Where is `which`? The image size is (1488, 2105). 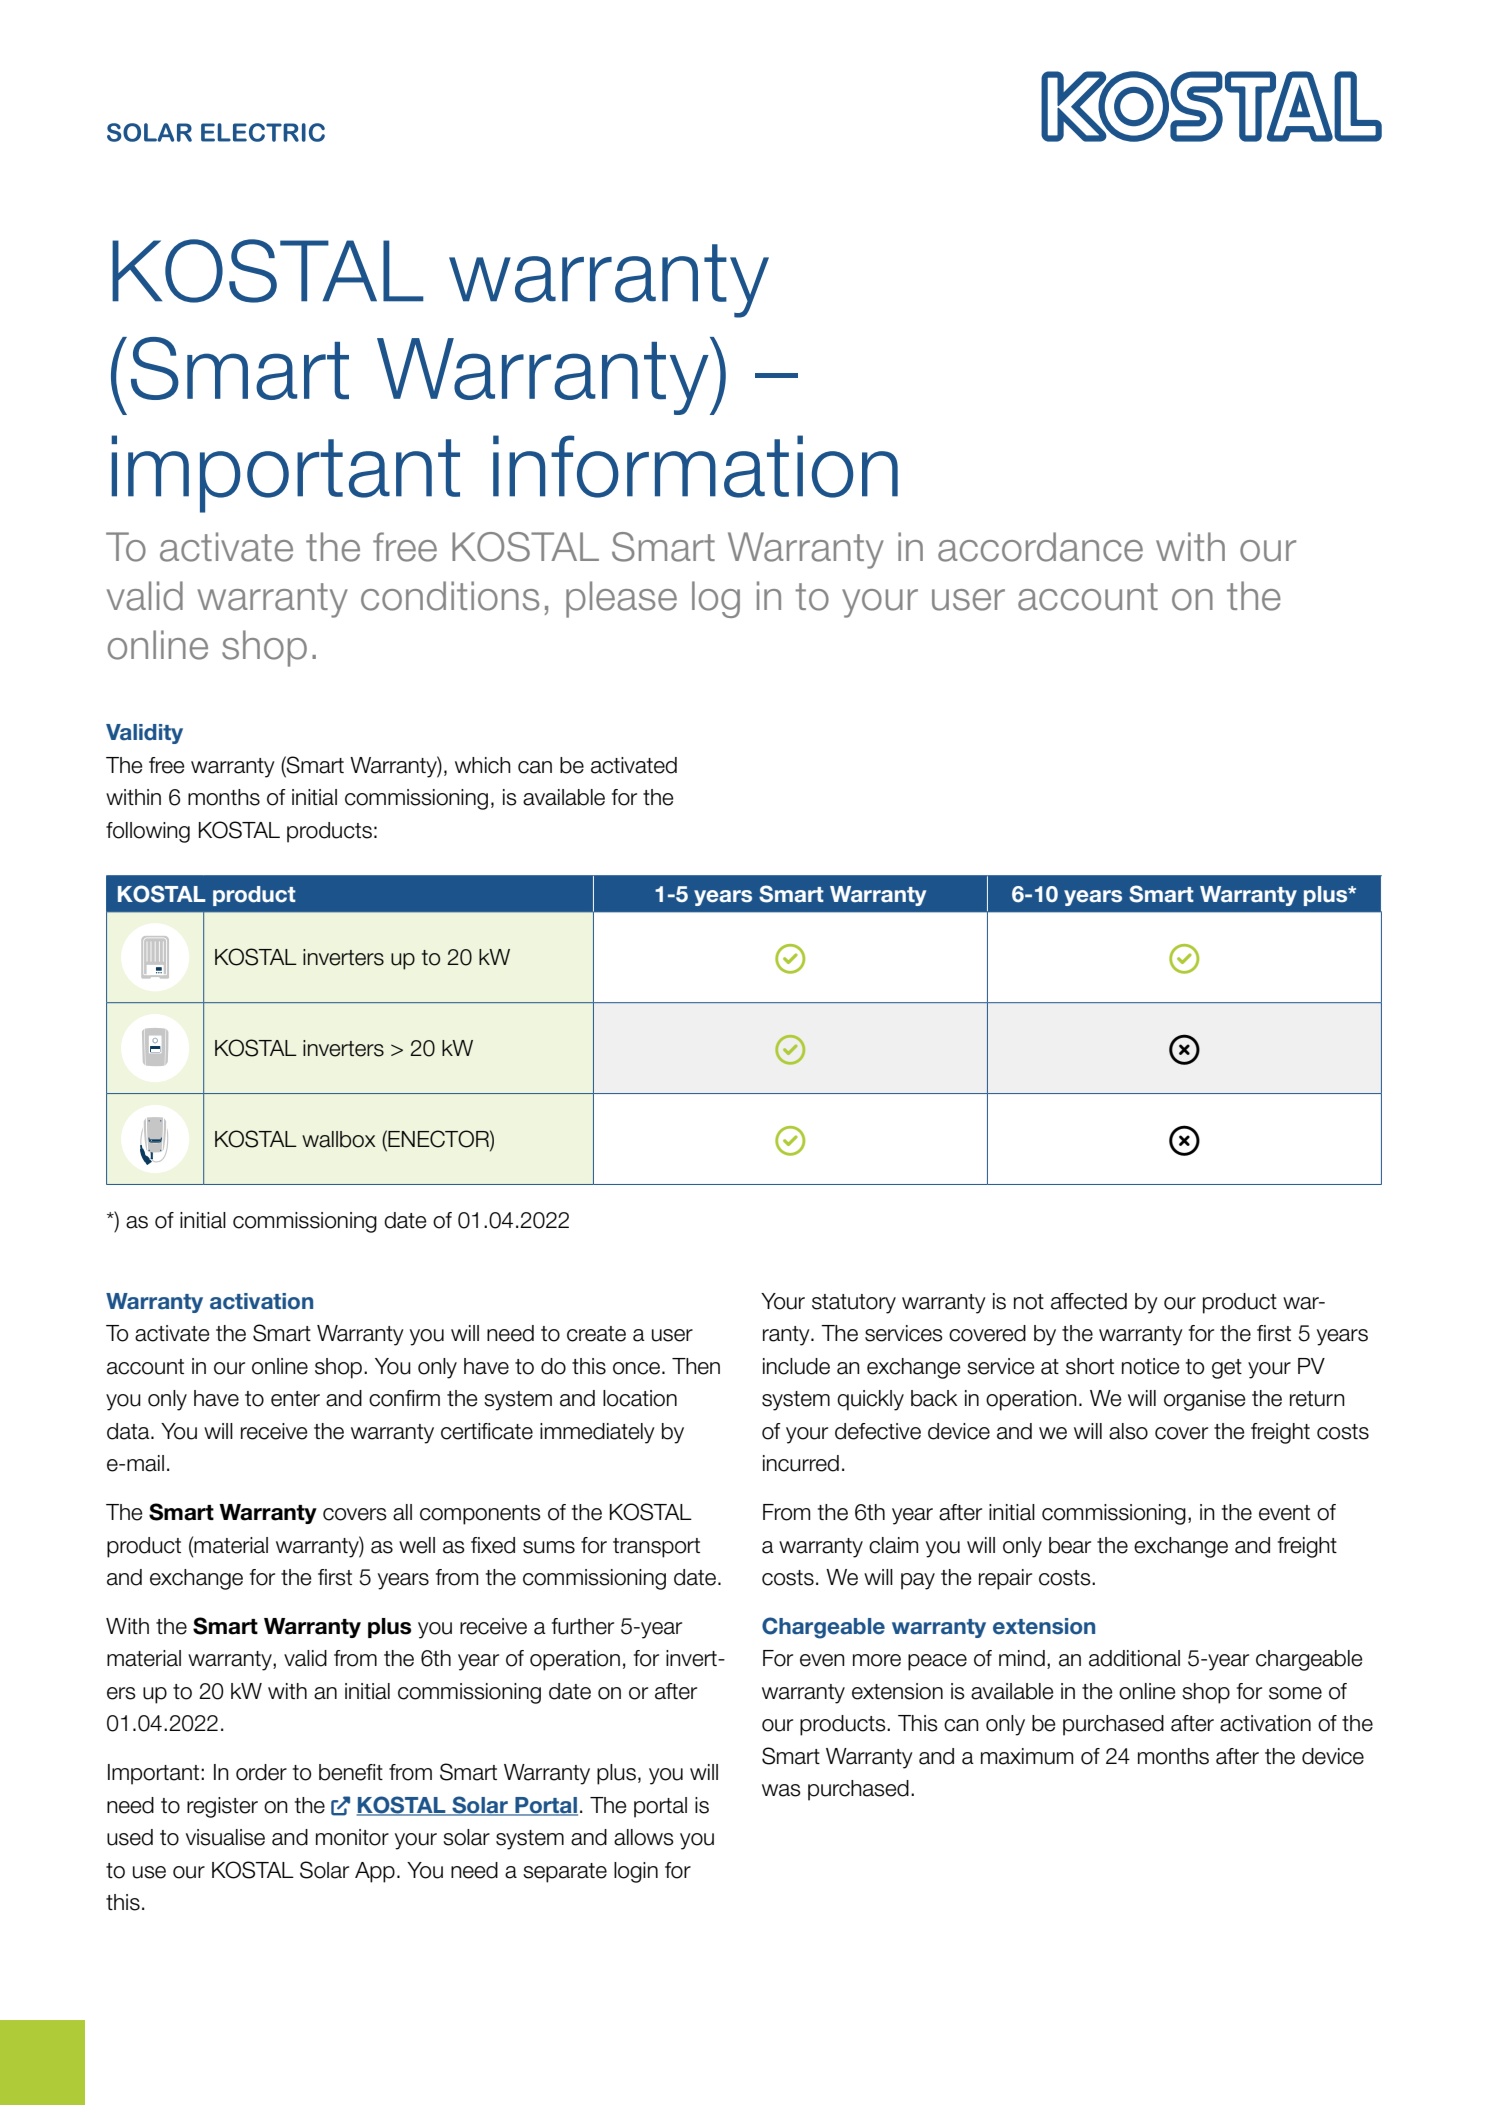 which is located at coordinates (483, 765).
